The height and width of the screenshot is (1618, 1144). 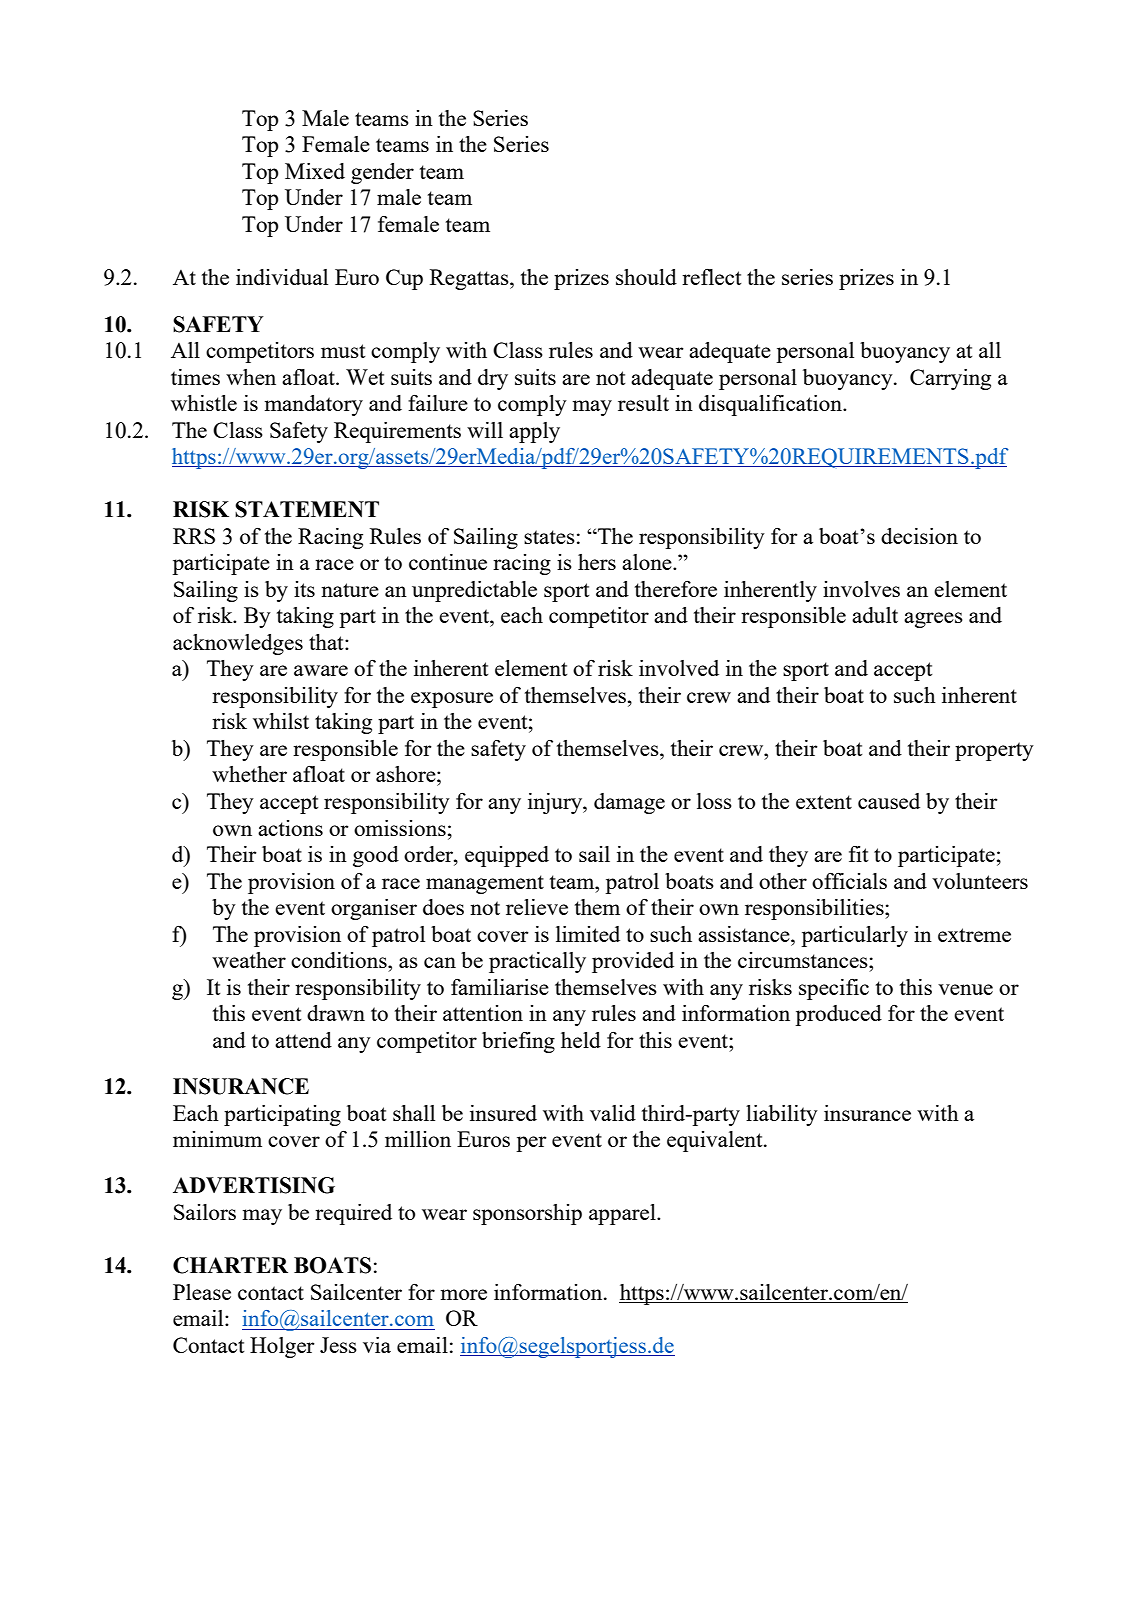 I want to click on Mixed, so click(x=315, y=171).
